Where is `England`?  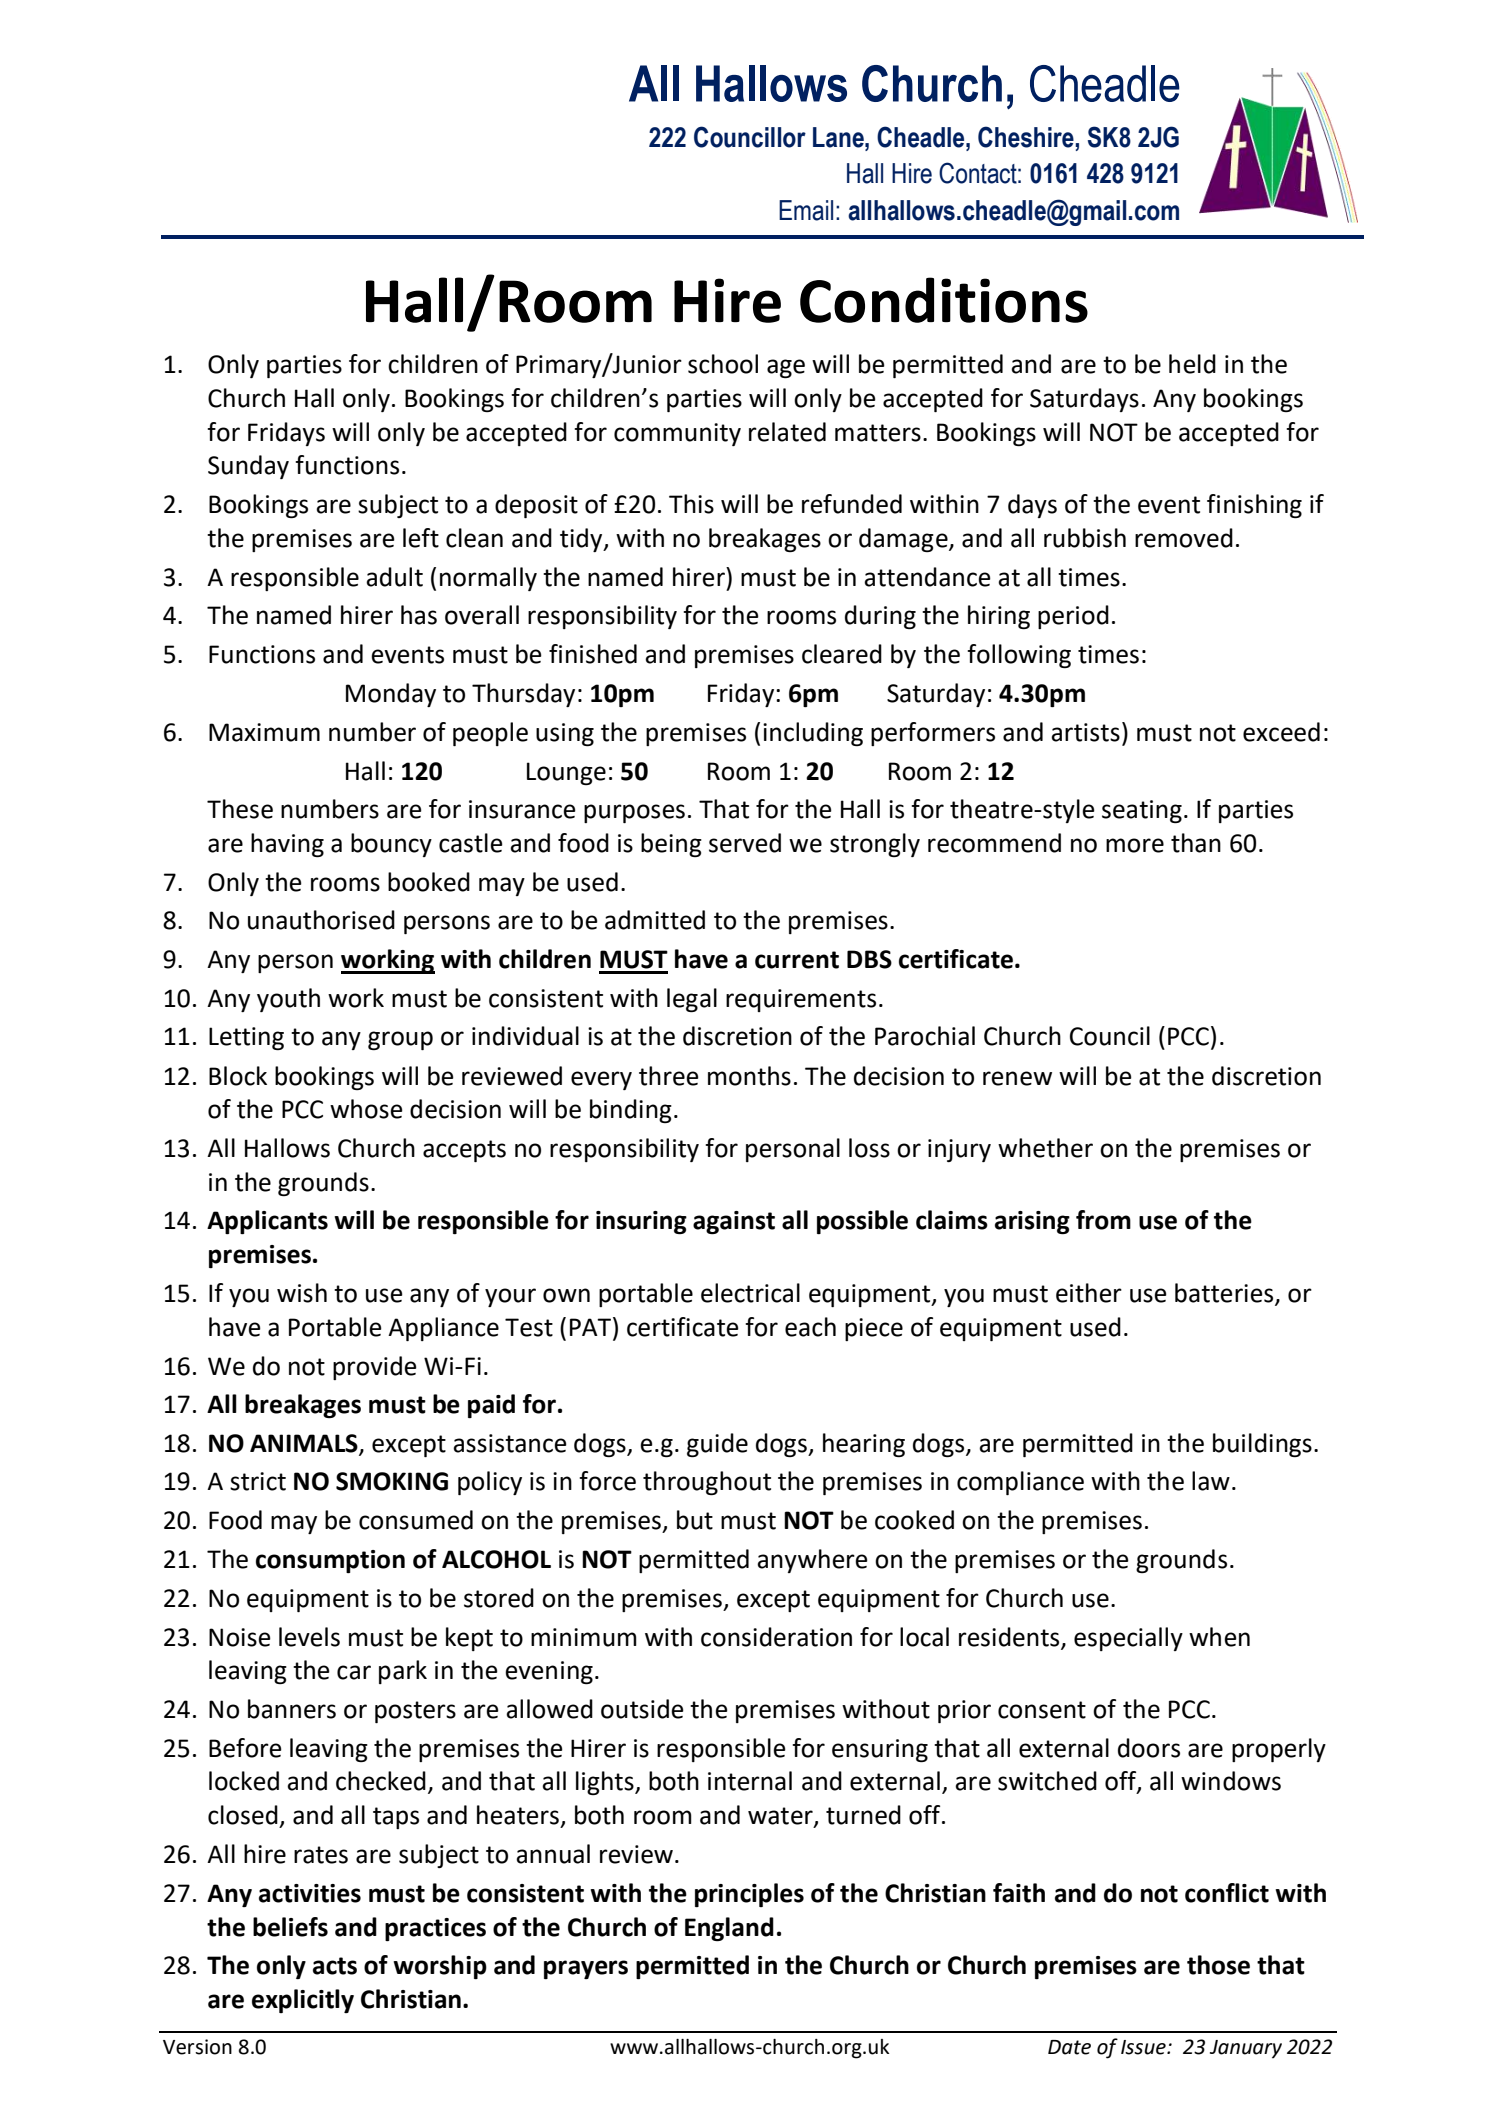 England is located at coordinates (729, 1929).
